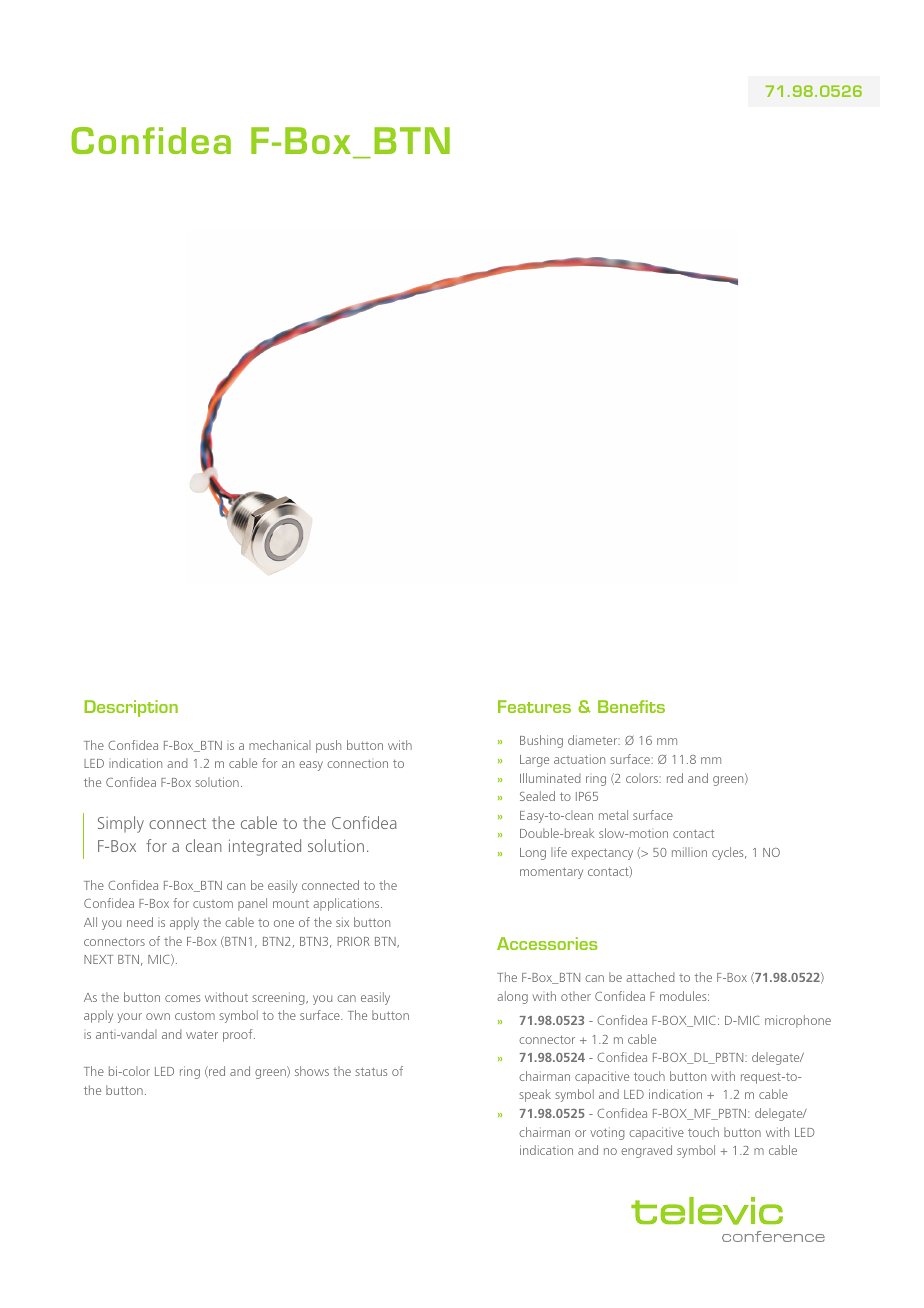 The image size is (924, 1308). Describe the element at coordinates (798, 1021) in the screenshot. I see `microphone` at that location.
